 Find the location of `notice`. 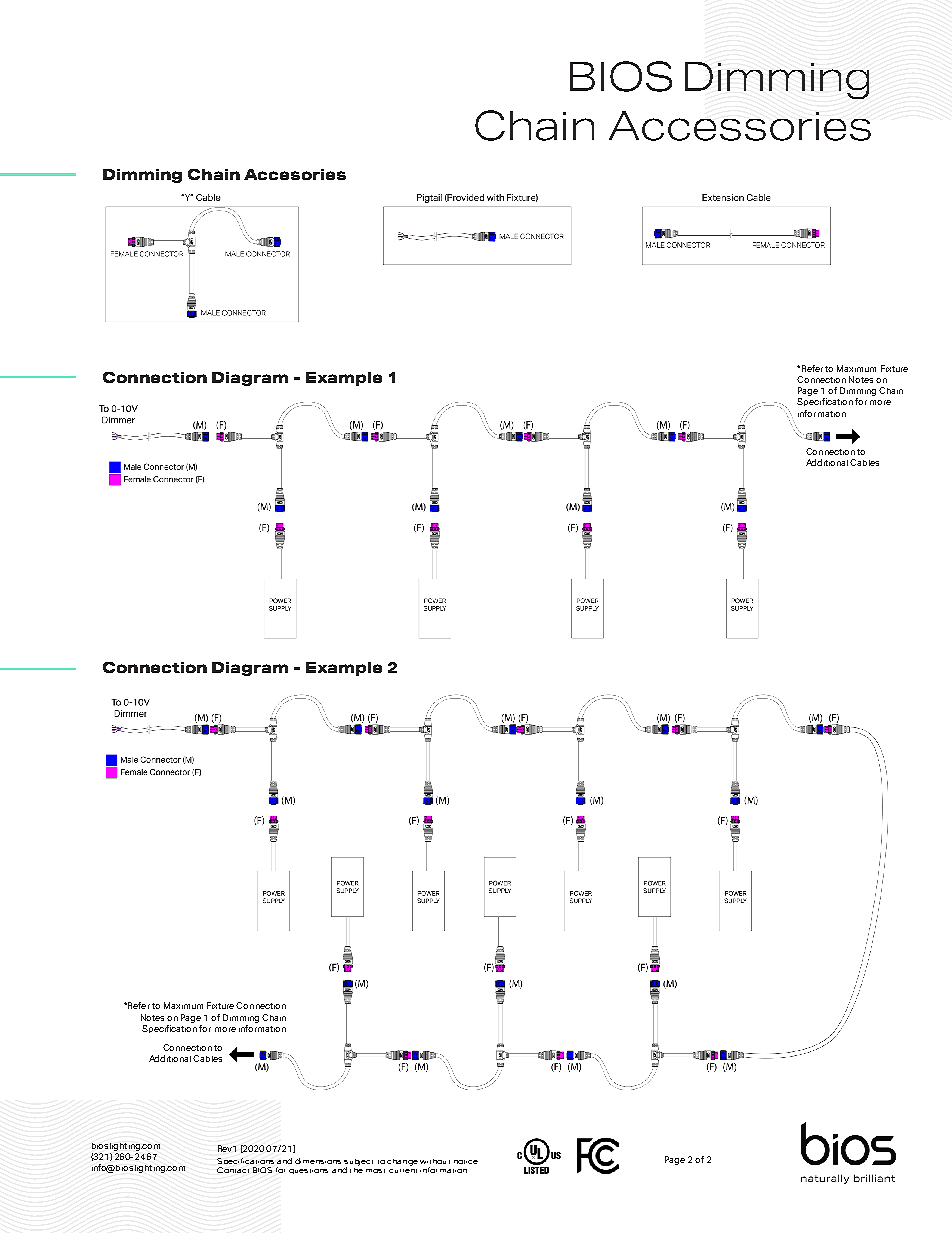

notice is located at coordinates (466, 1162).
